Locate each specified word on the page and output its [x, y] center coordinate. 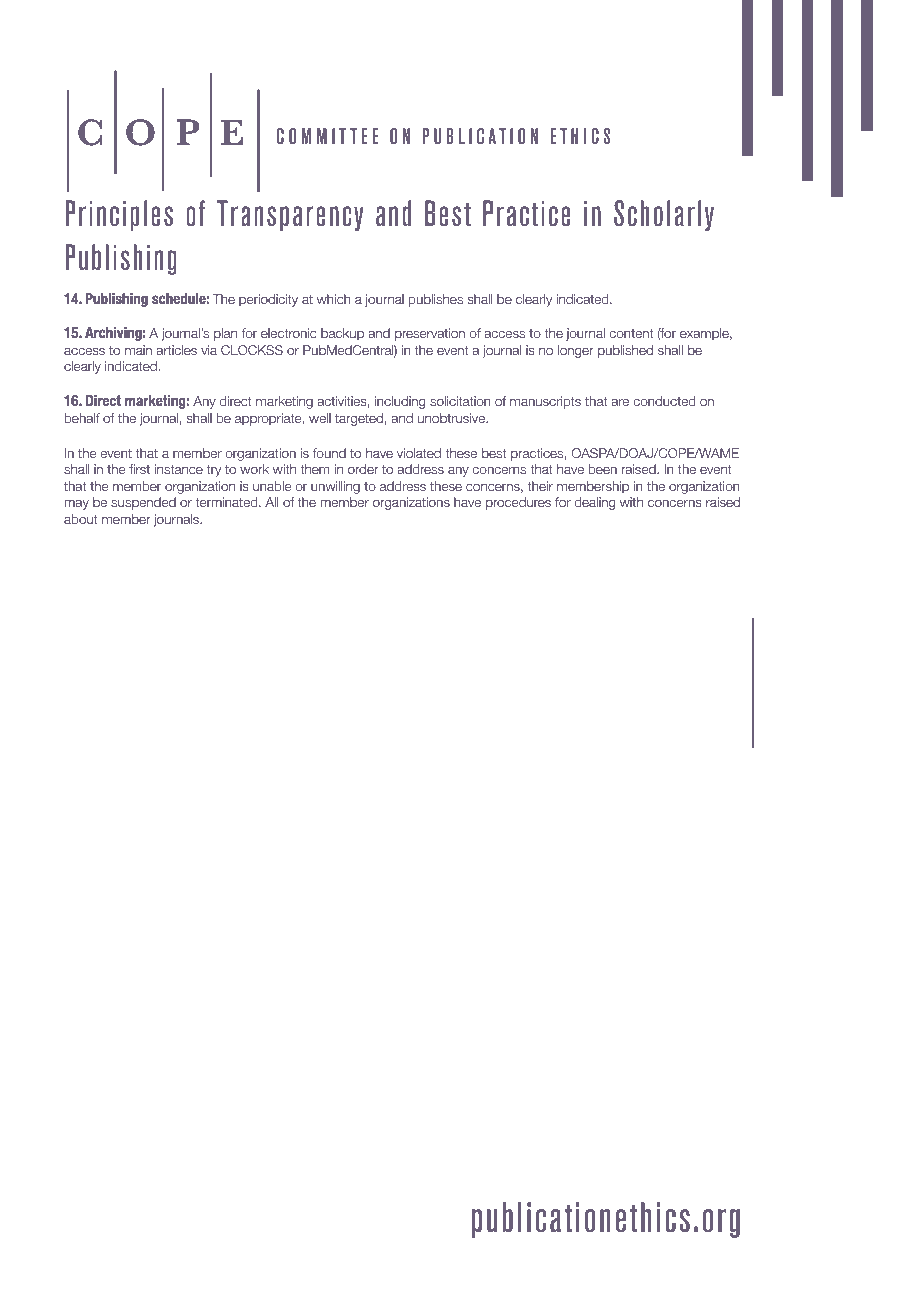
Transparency [290, 215]
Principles [119, 215]
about [81, 519]
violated [419, 453]
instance [179, 469]
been [603, 469]
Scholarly [664, 215]
